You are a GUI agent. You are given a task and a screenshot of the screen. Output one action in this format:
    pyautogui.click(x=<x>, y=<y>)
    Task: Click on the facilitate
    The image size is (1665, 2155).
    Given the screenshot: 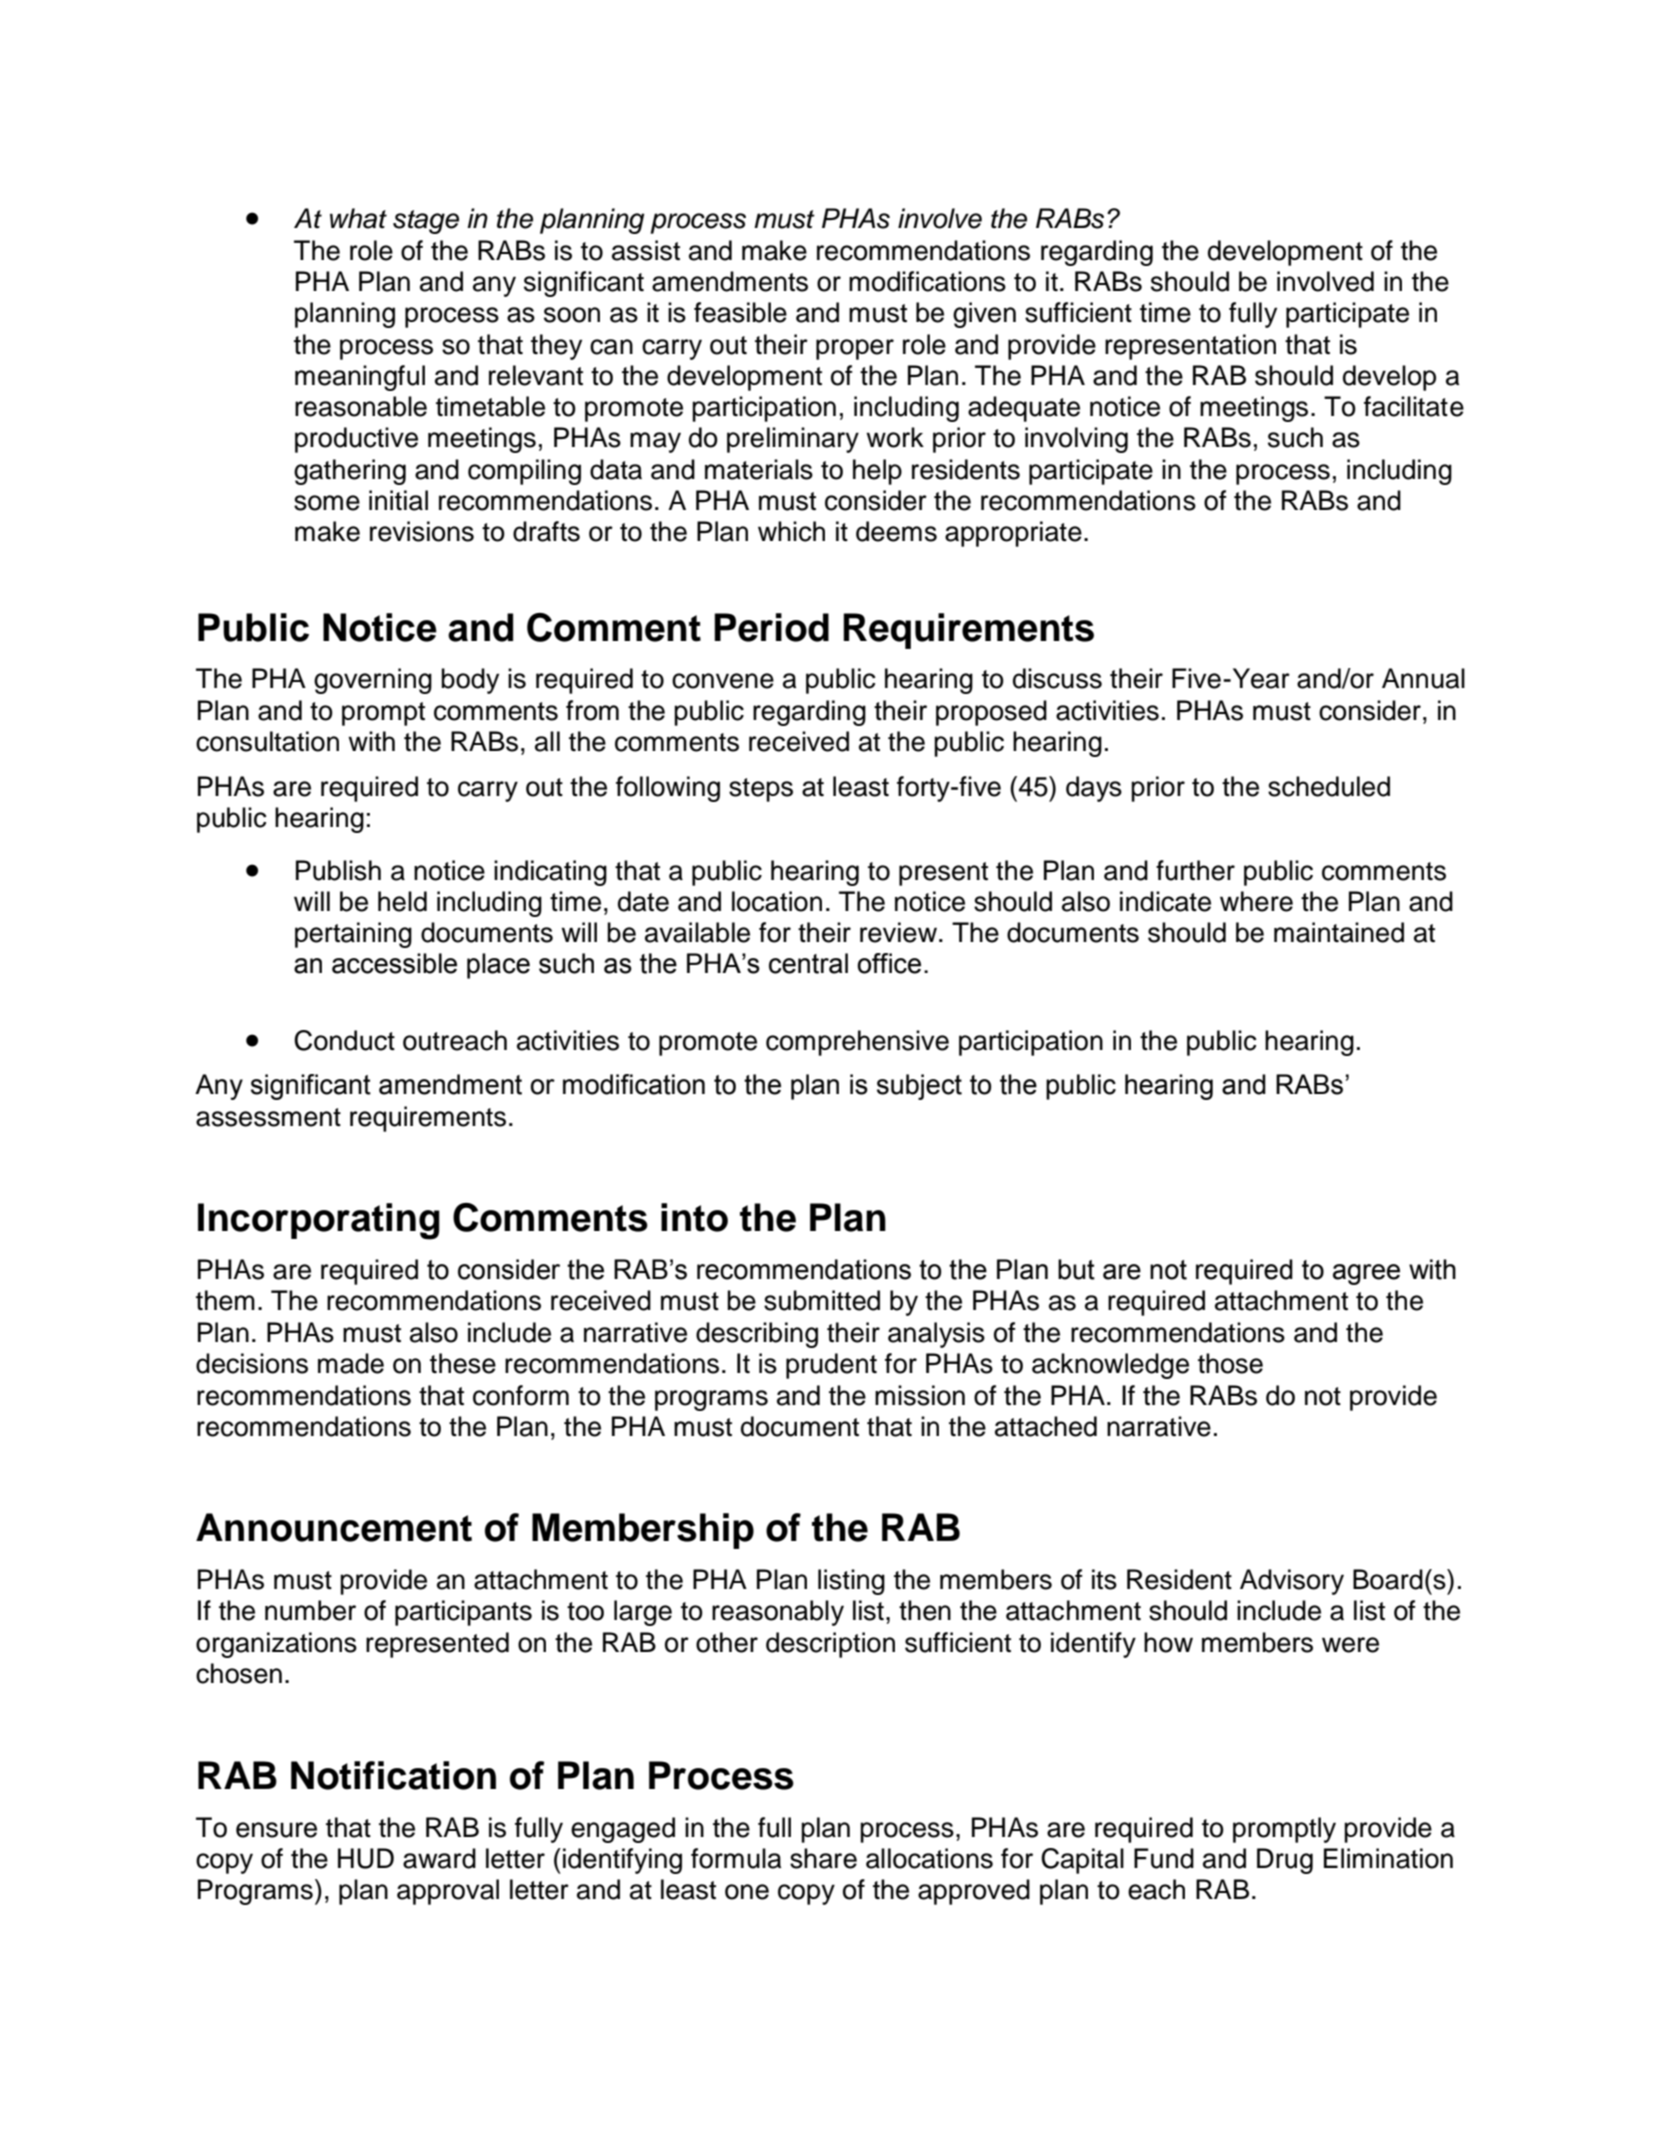 What is the action you would take?
    pyautogui.click(x=1414, y=406)
